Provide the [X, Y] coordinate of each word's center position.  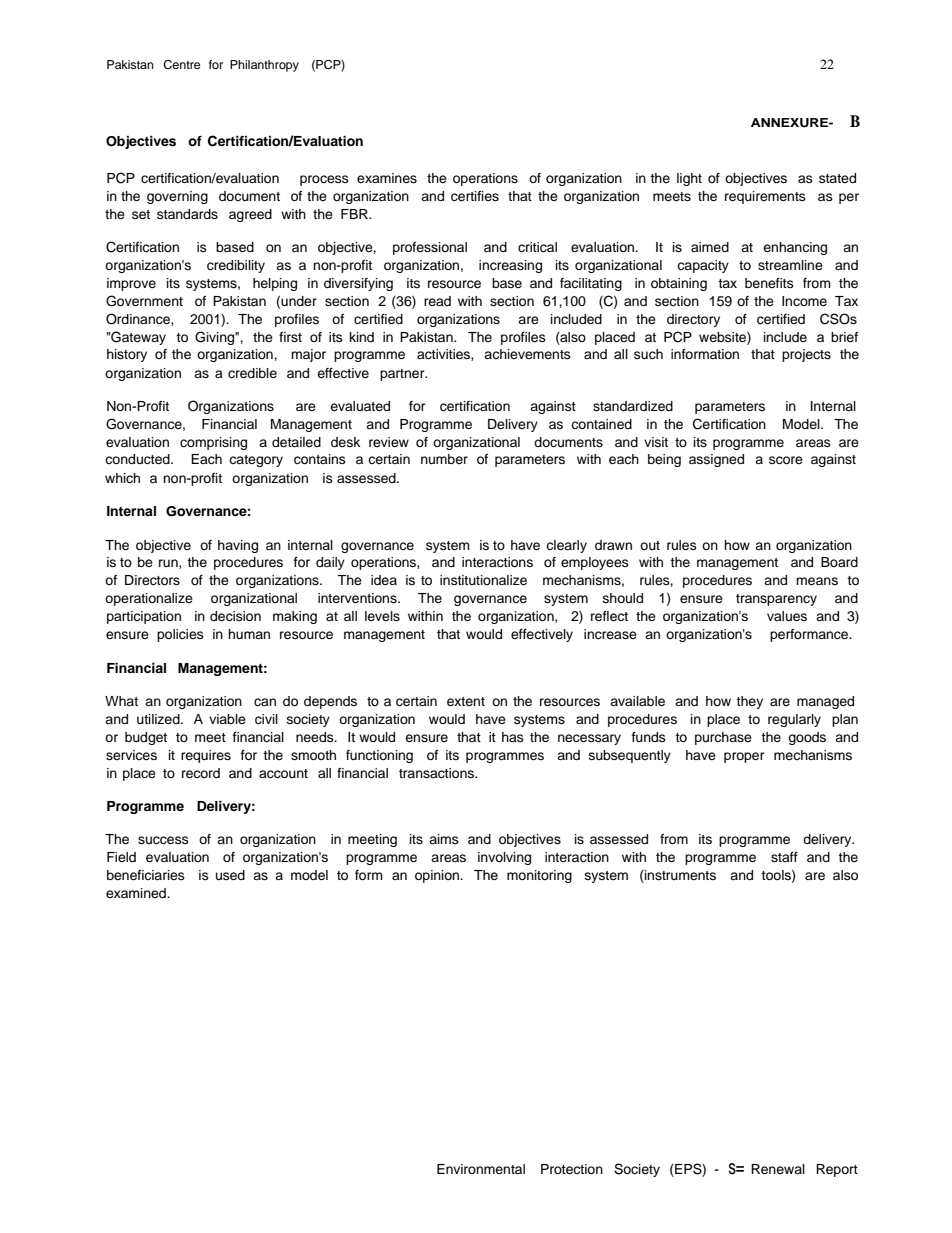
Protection [572, 1169]
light [689, 179]
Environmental [481, 1169]
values [787, 616]
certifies [475, 196]
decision [235, 616]
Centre [181, 65]
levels [382, 616]
